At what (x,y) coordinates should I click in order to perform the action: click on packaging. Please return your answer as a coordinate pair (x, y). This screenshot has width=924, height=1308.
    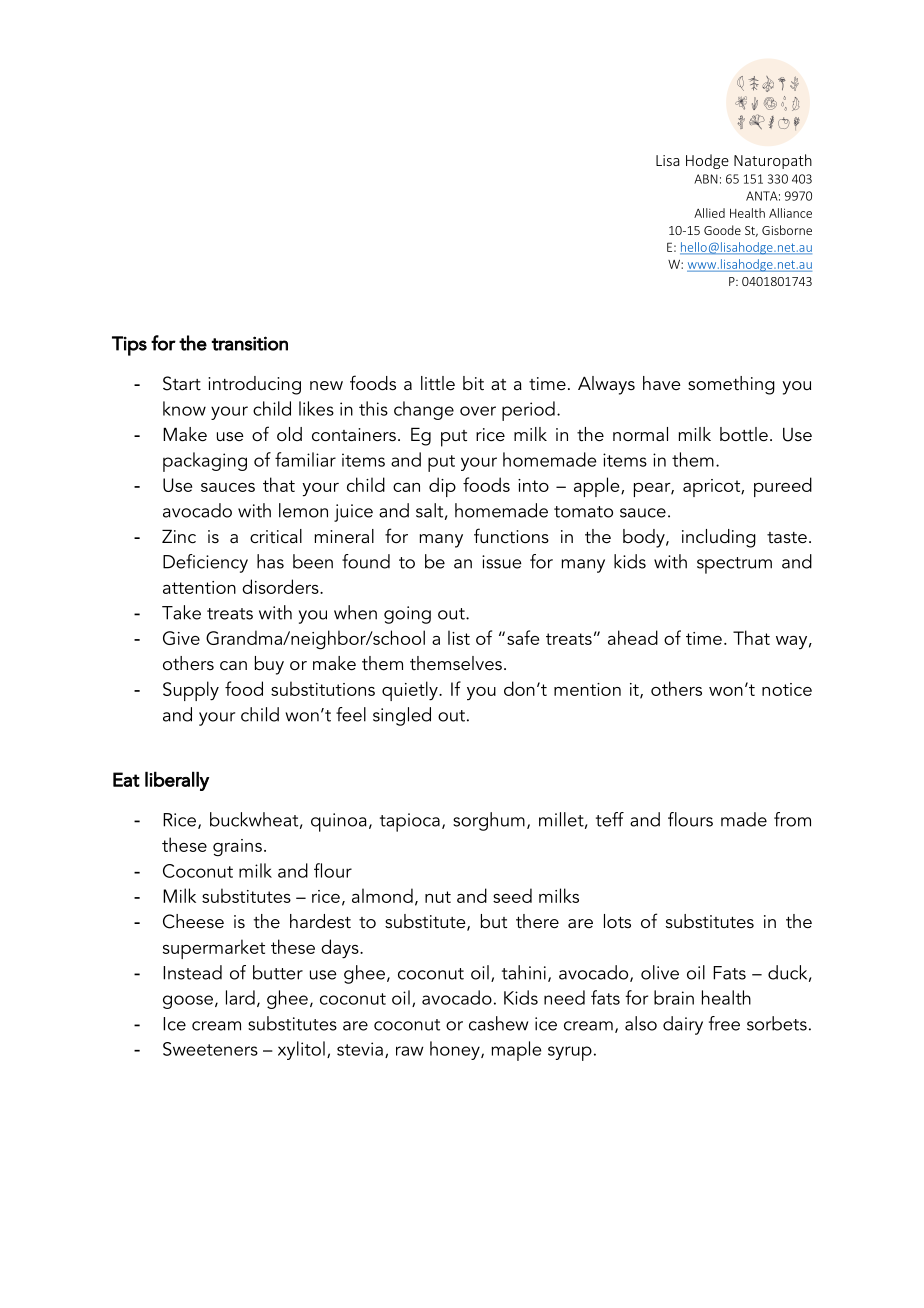
    Looking at the image, I should click on (205, 462).
